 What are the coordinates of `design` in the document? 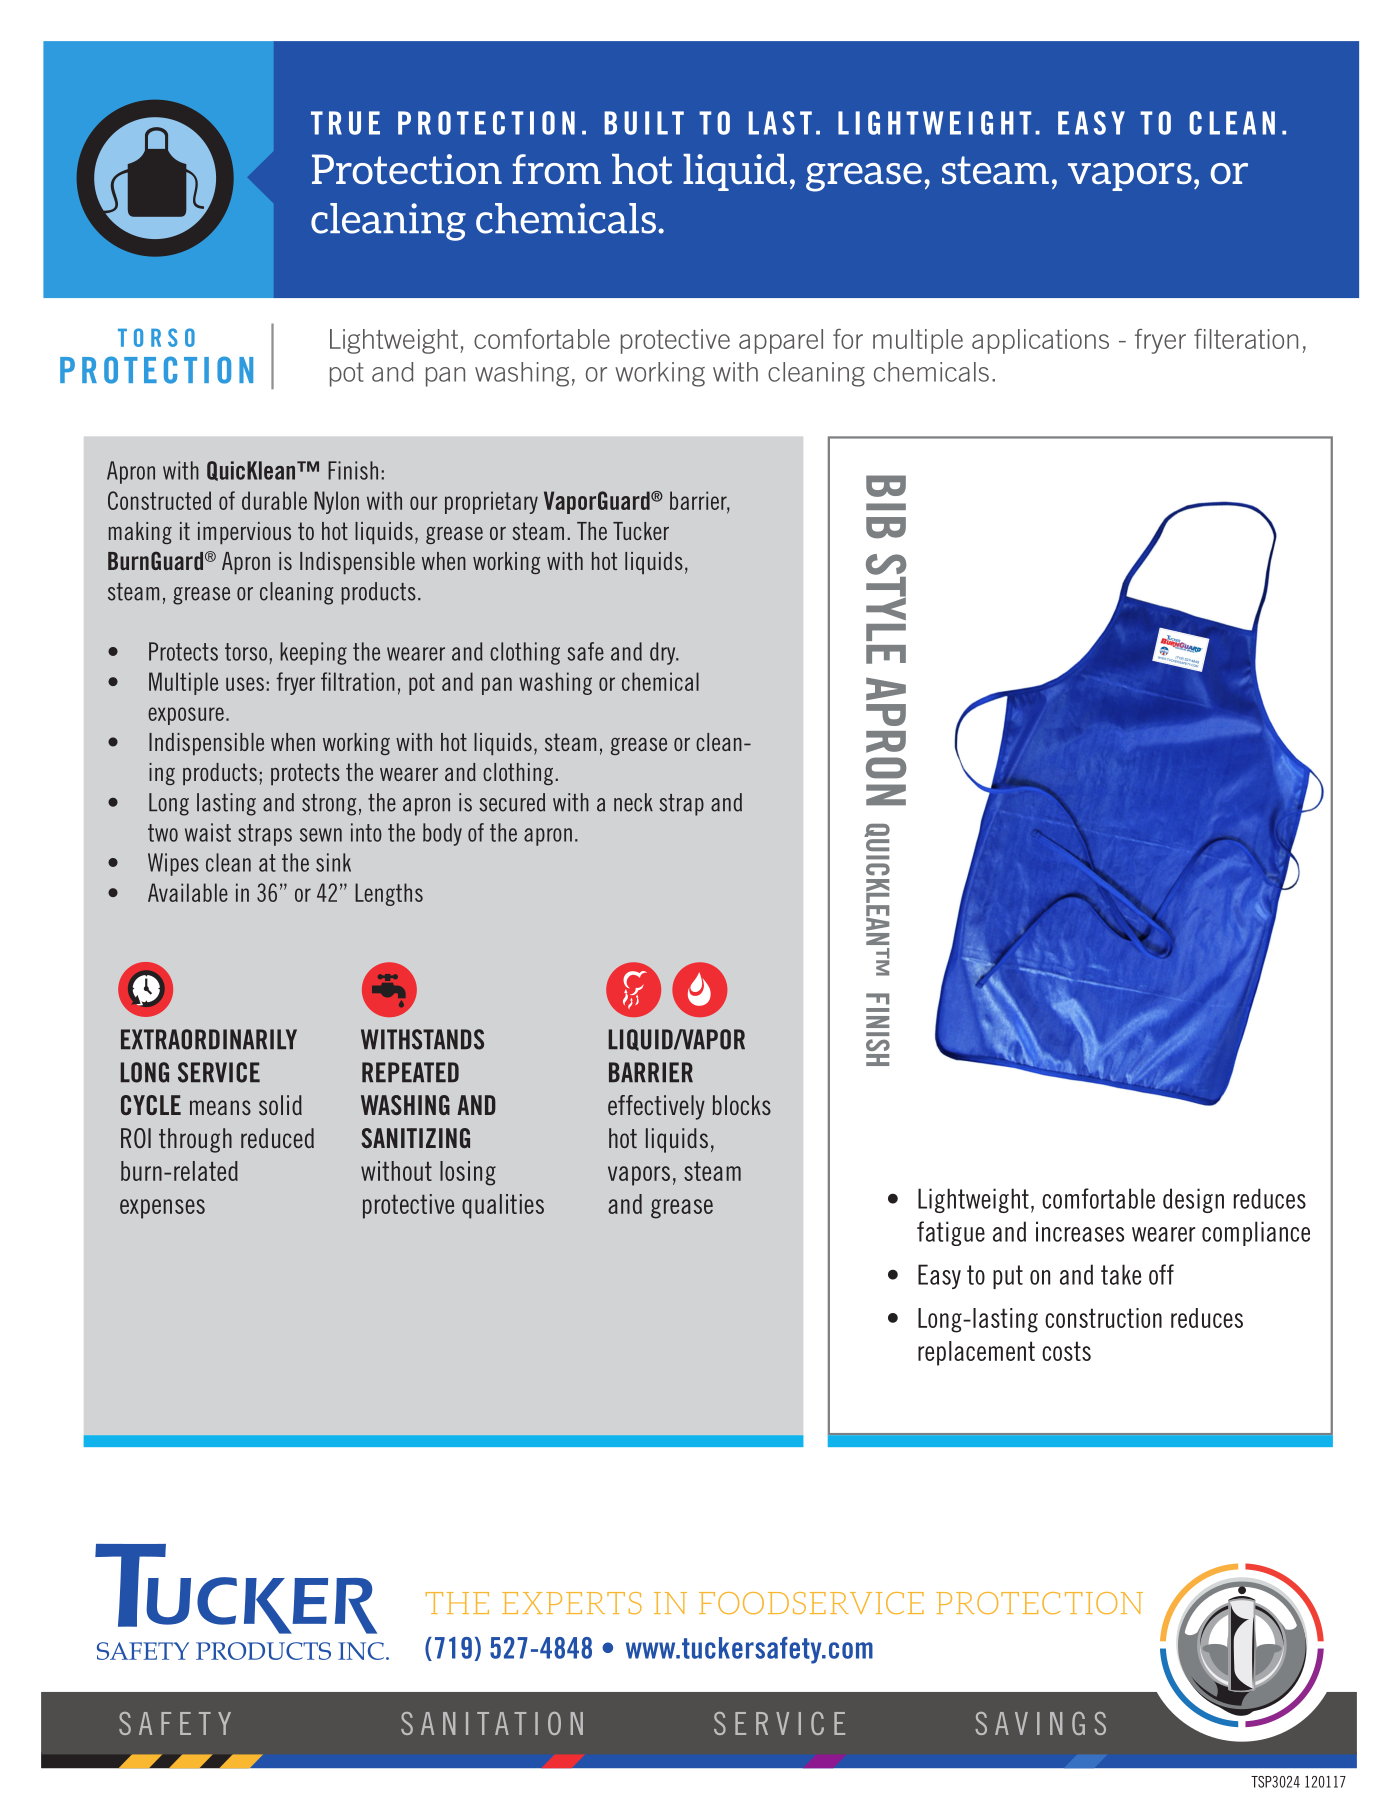 It's located at (1193, 1200).
